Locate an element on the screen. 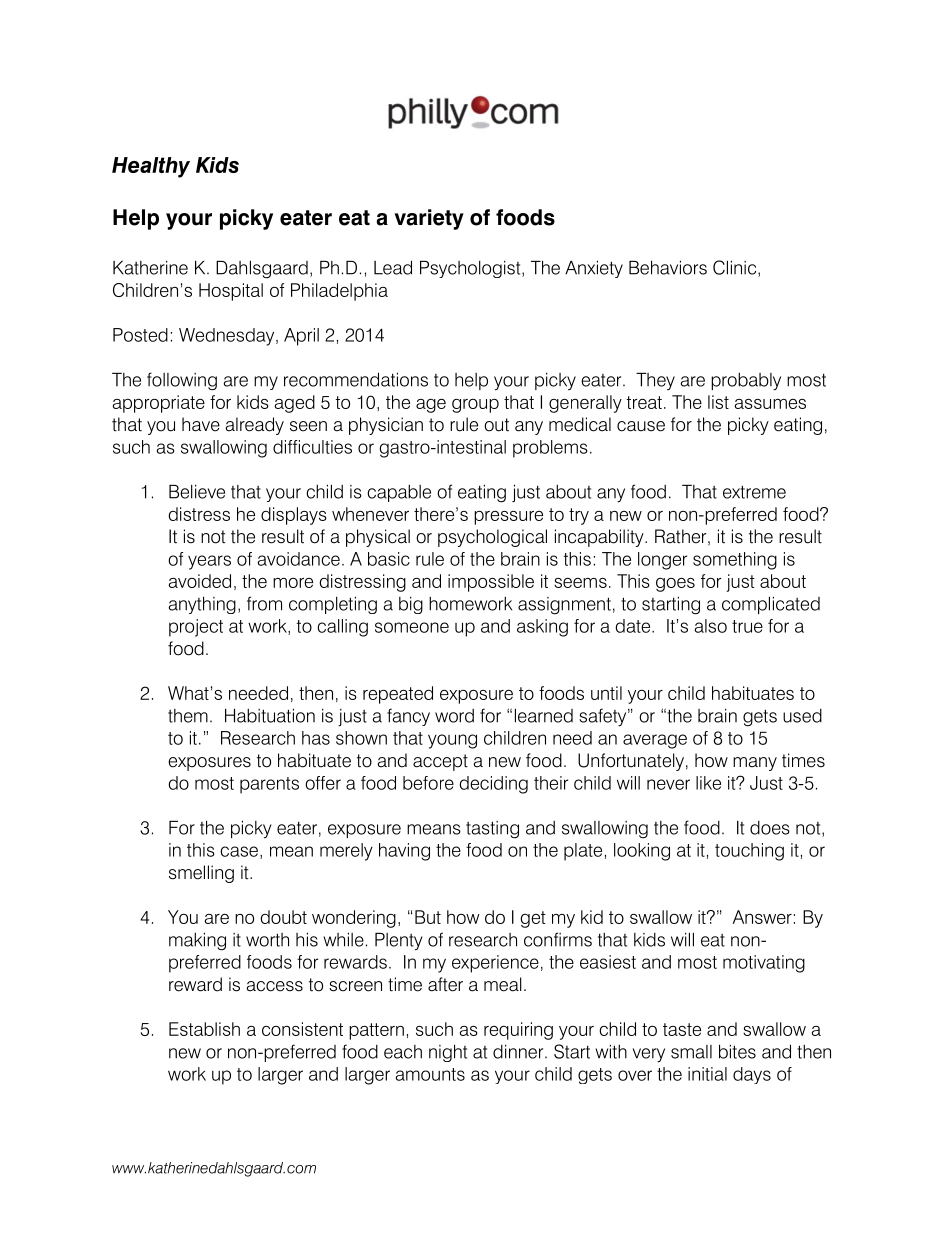  pressure is located at coordinates (508, 518).
